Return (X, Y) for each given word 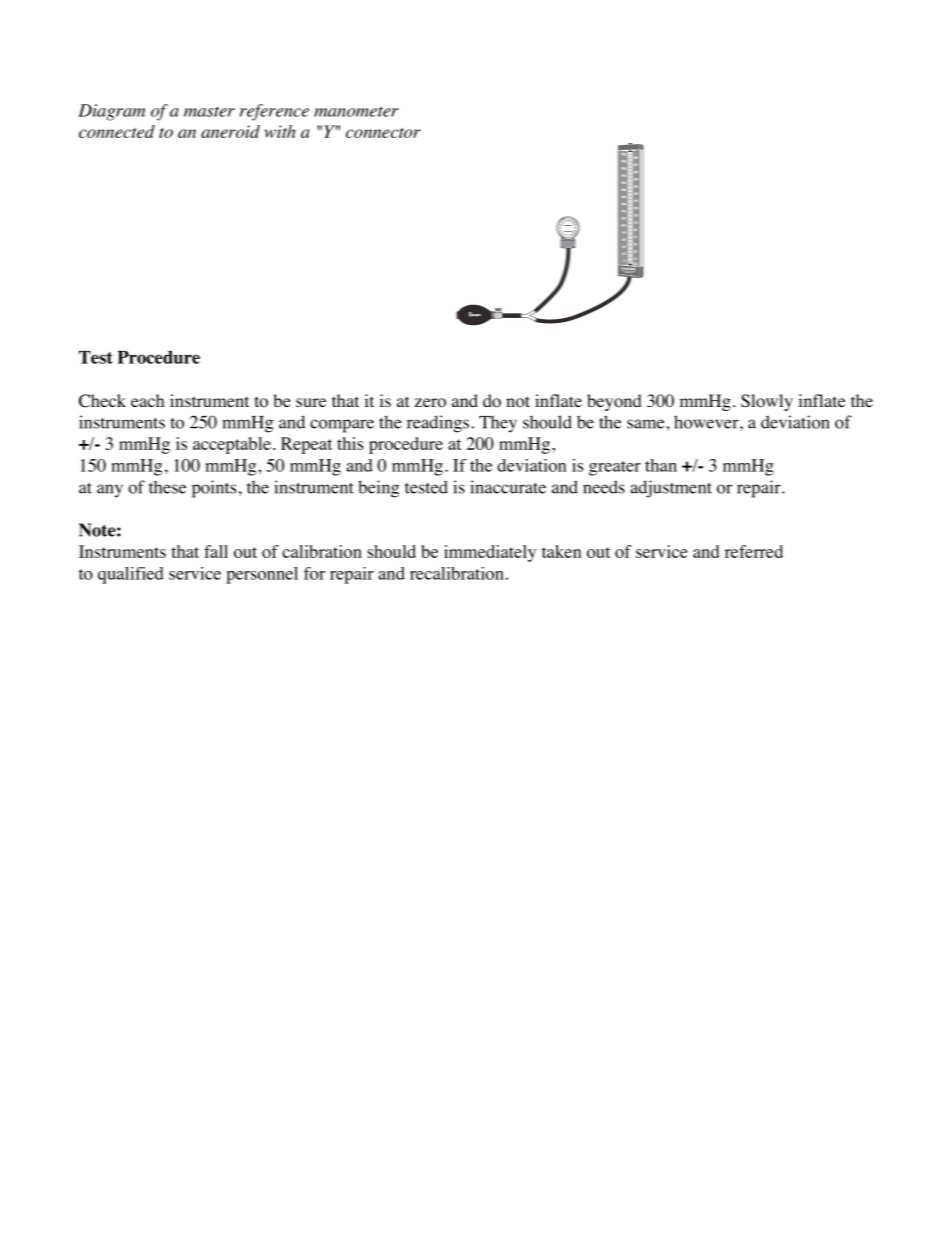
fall (216, 551)
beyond (614, 402)
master (209, 112)
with (280, 131)
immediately (490, 553)
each (148, 400)
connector (383, 133)
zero (430, 403)
